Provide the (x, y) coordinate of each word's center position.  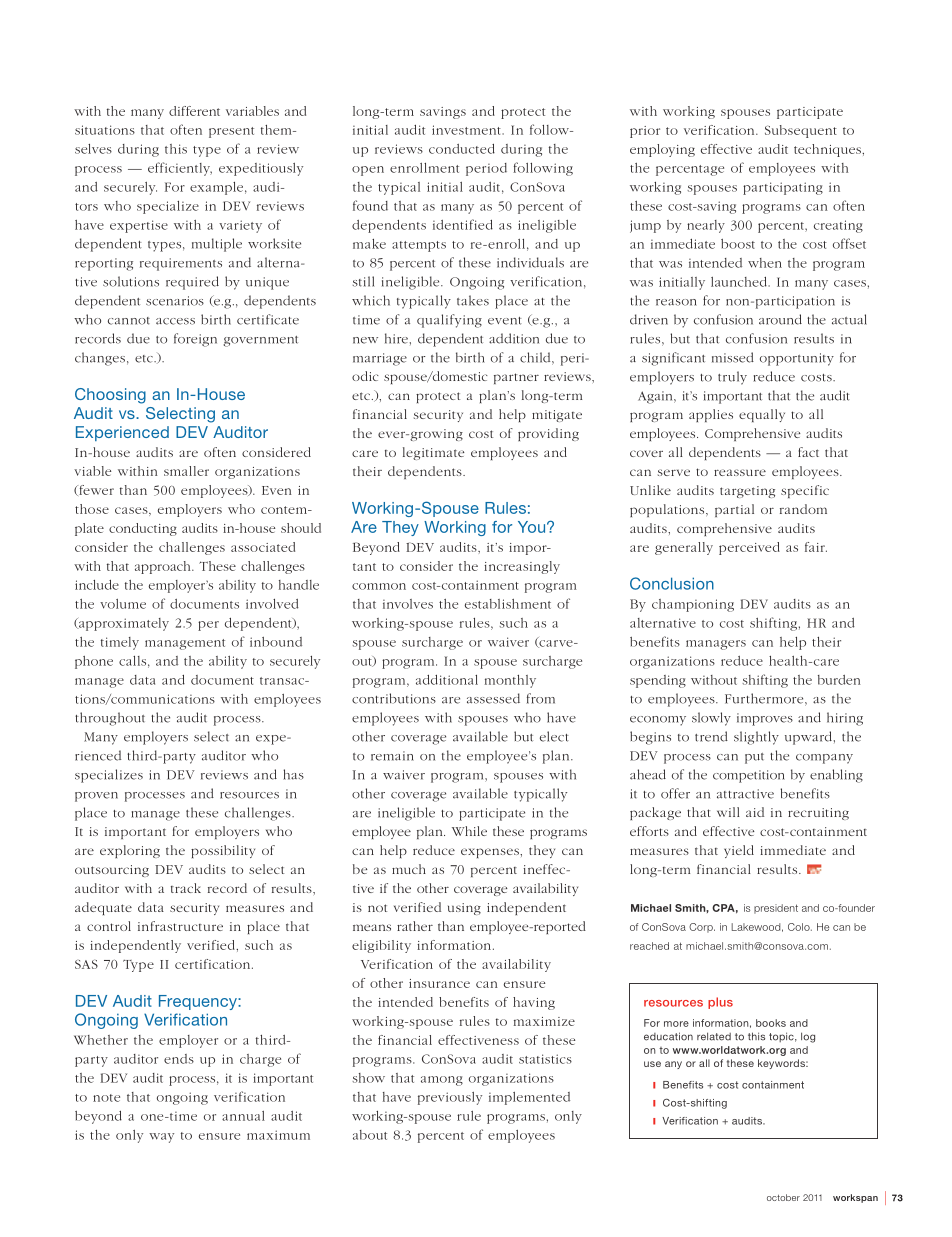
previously (450, 1098)
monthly (510, 681)
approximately (123, 624)
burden (839, 680)
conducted (462, 149)
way (161, 1138)
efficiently (180, 169)
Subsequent (801, 131)
